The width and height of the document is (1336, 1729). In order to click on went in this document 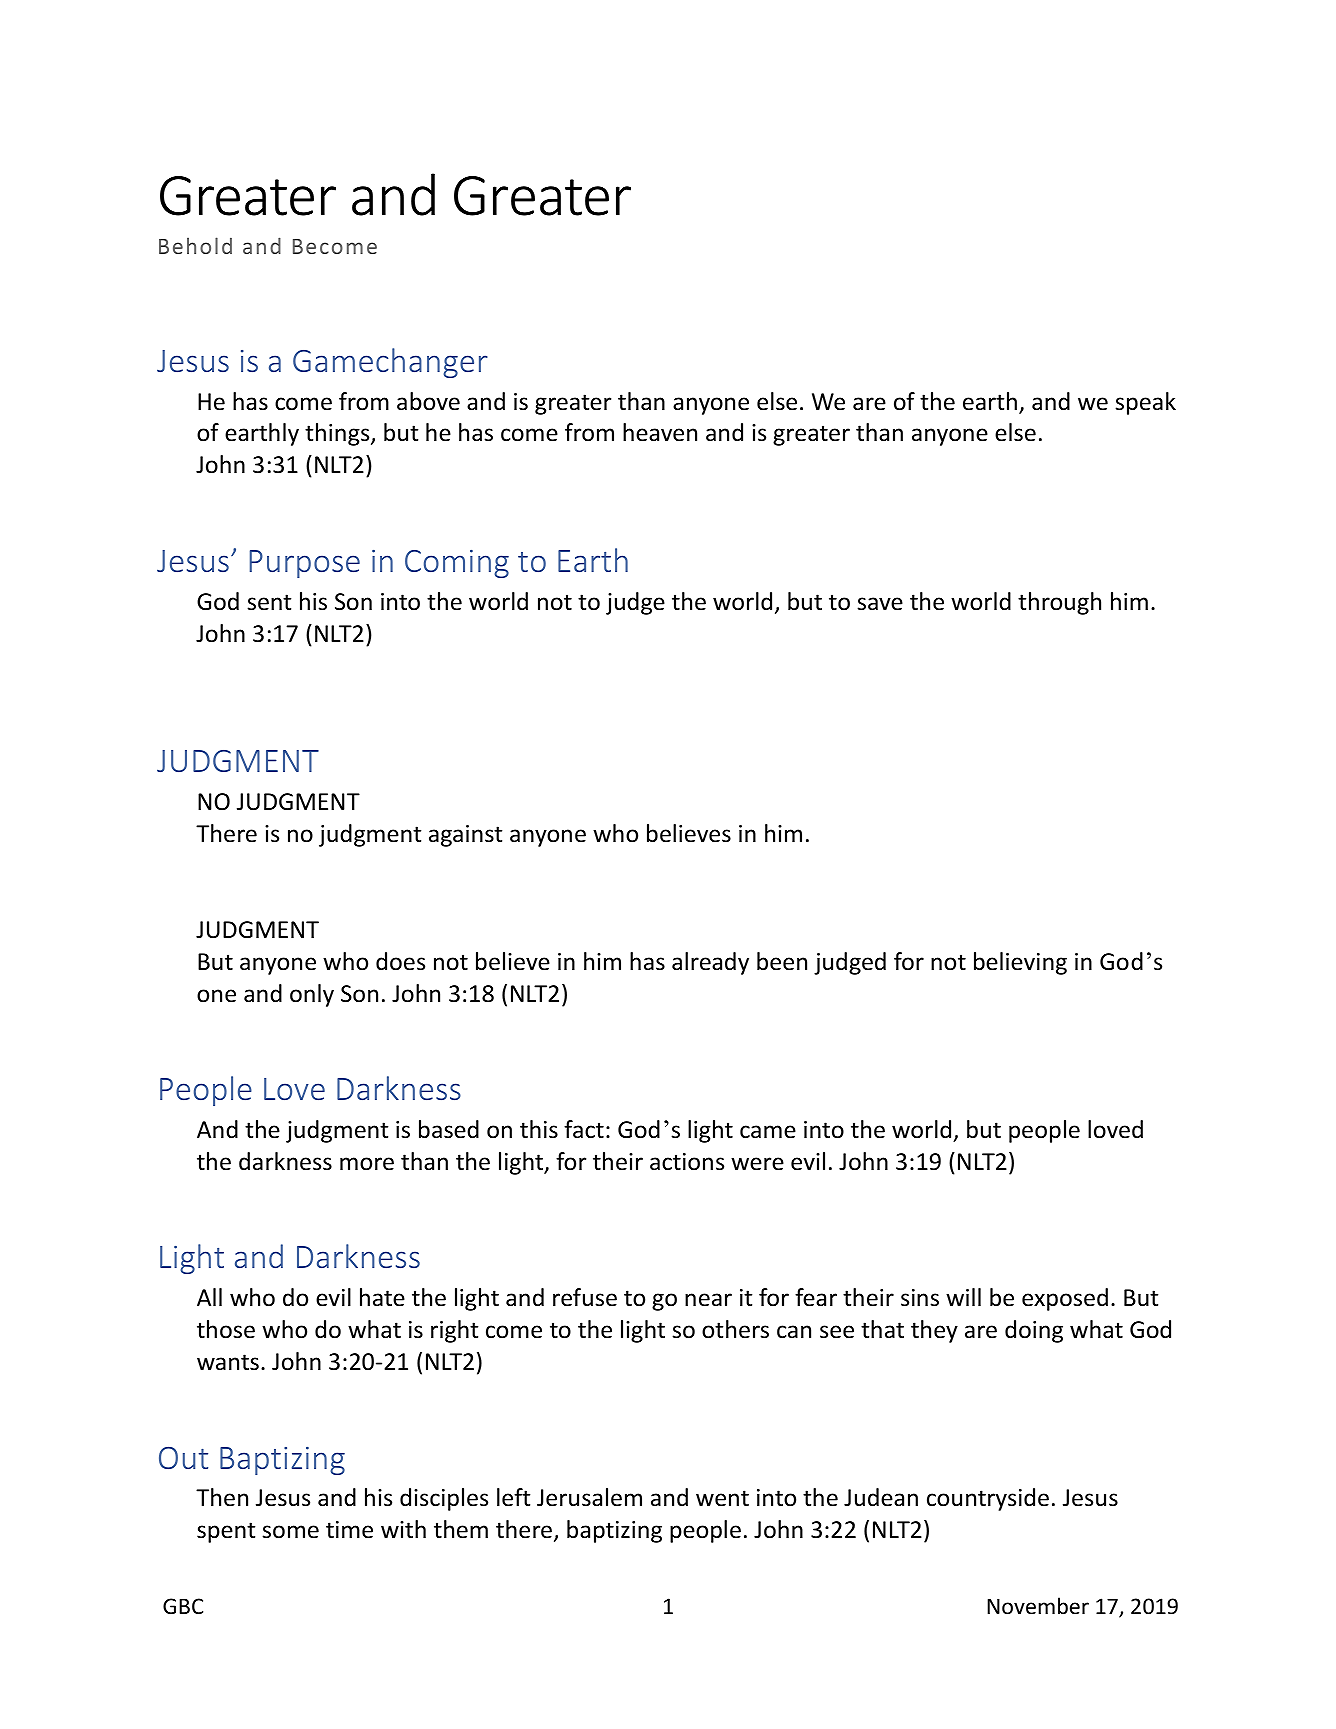, I will do `click(722, 1498)`.
